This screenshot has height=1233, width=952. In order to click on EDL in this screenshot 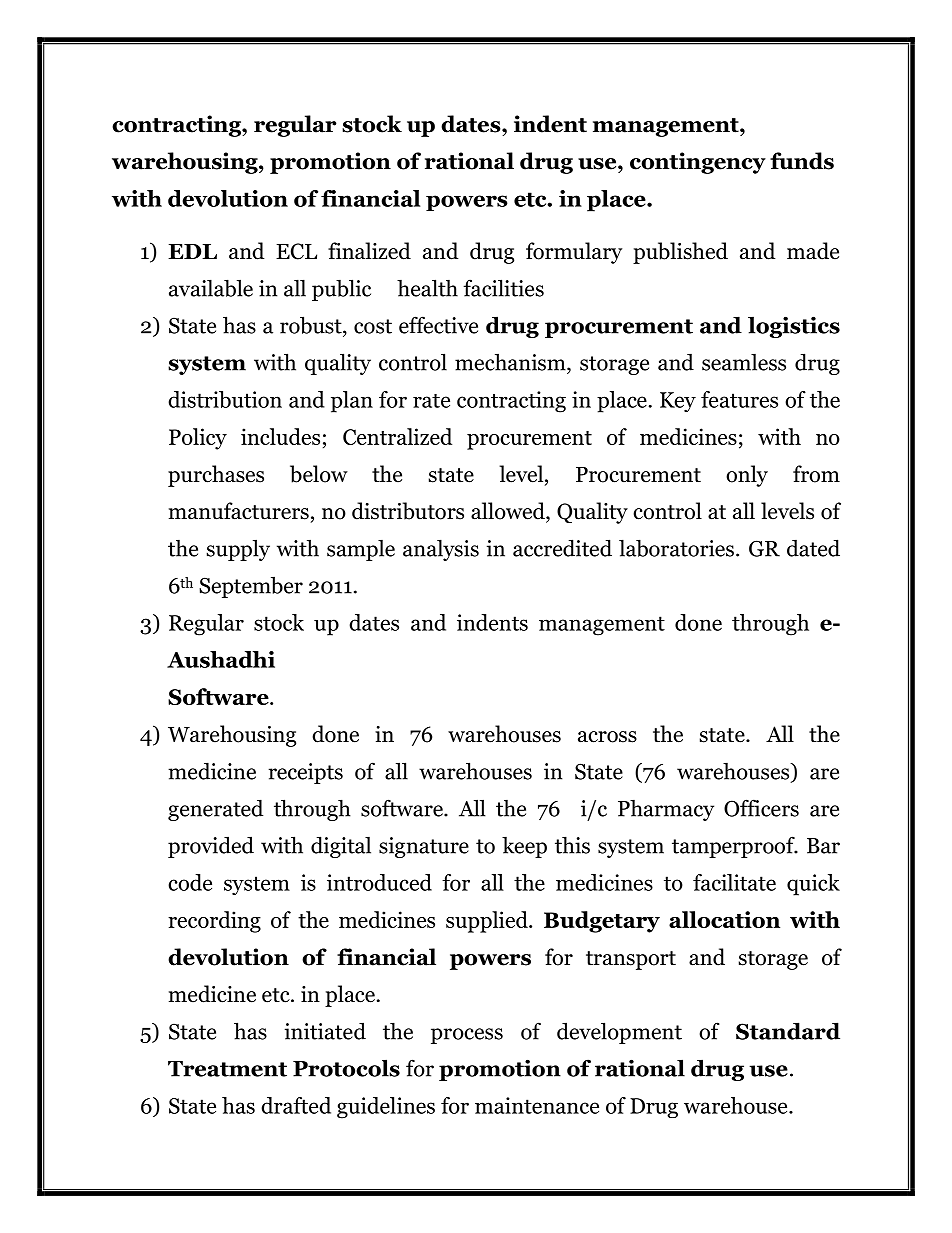, I will do `click(192, 251)`.
